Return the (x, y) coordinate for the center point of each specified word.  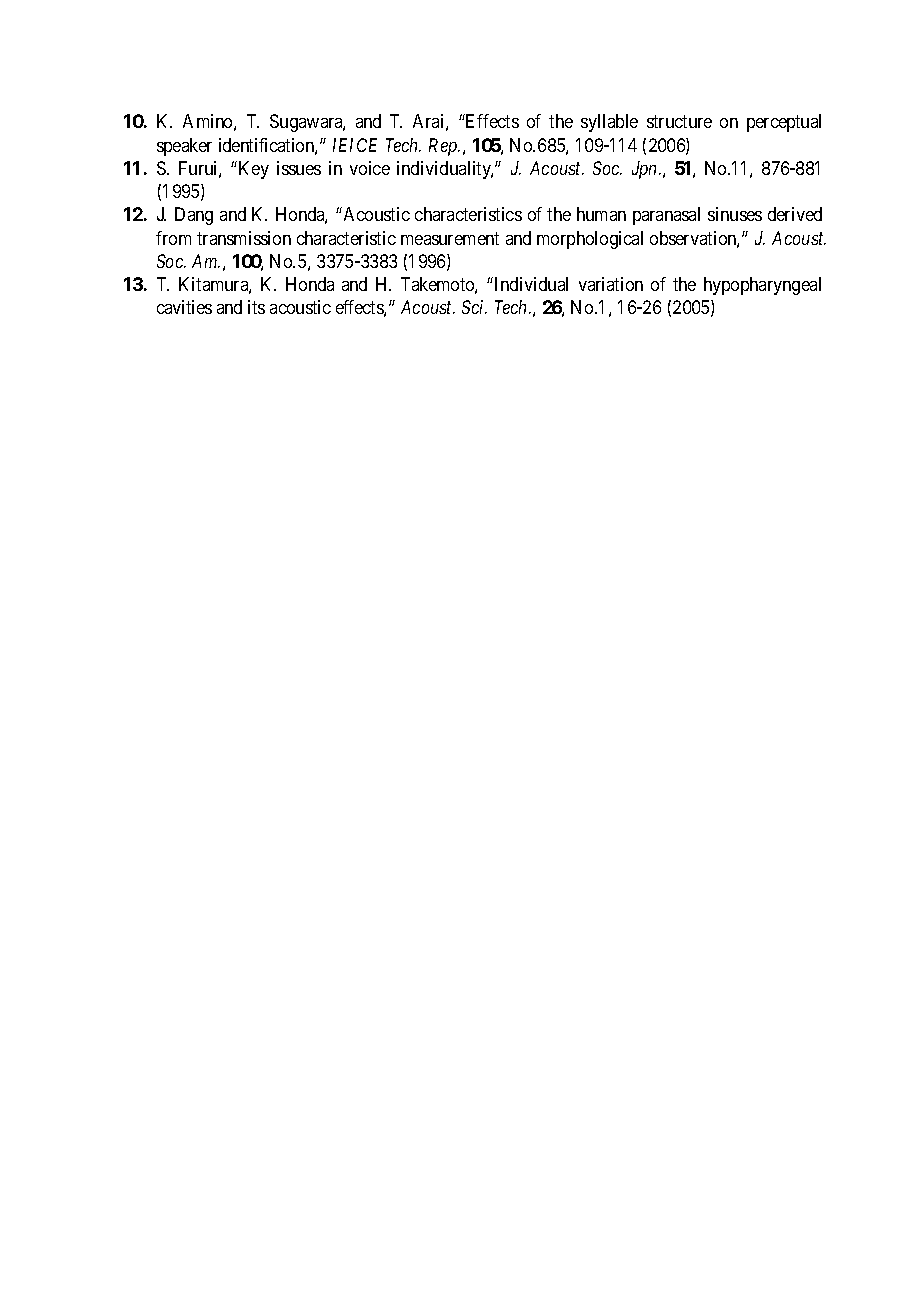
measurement (450, 238)
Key (254, 170)
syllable (609, 123)
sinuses (735, 214)
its (256, 307)
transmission (244, 238)
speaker (184, 147)
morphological (590, 240)
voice (370, 168)
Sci (474, 307)
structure (679, 121)
